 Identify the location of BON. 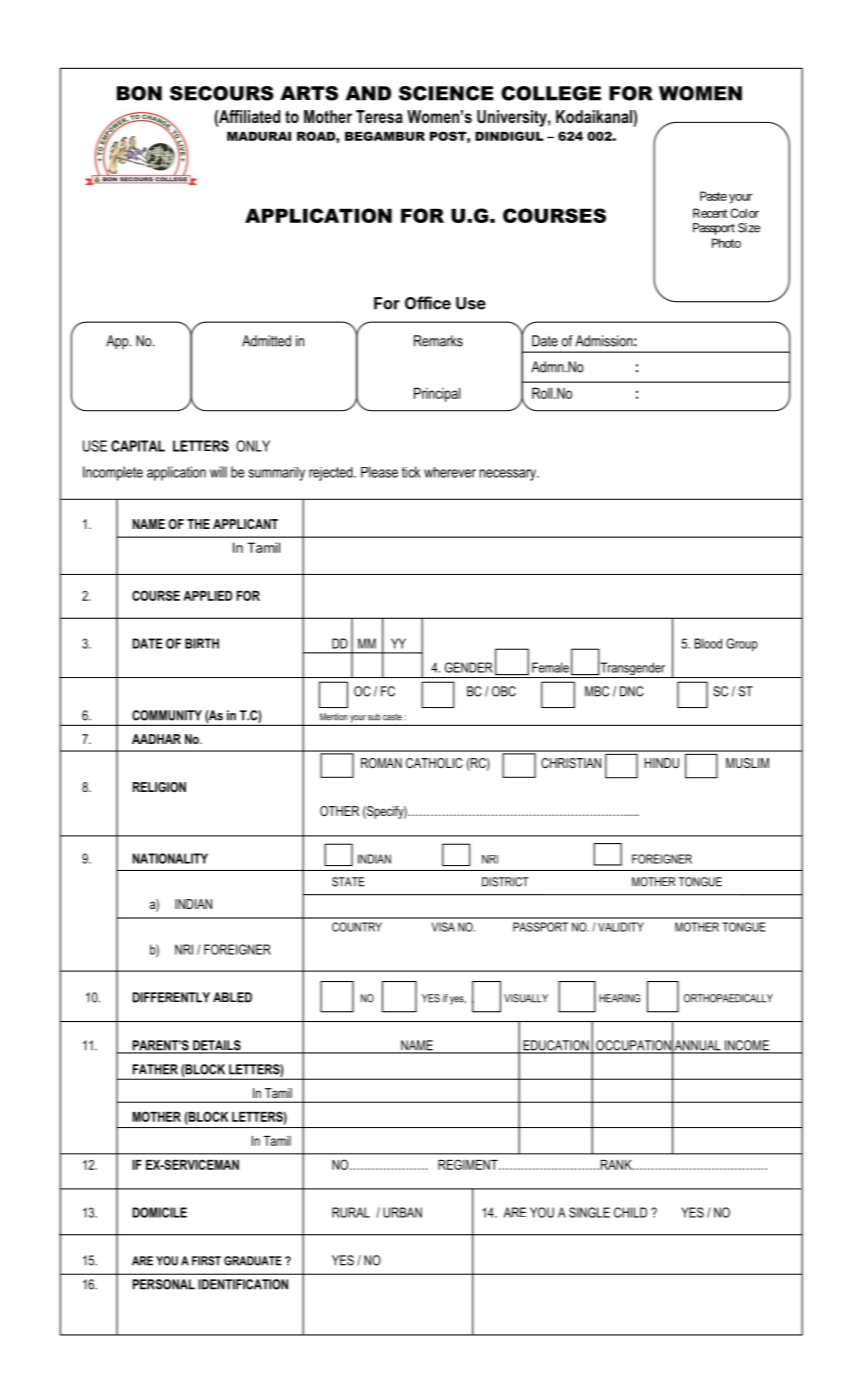
(139, 93).
